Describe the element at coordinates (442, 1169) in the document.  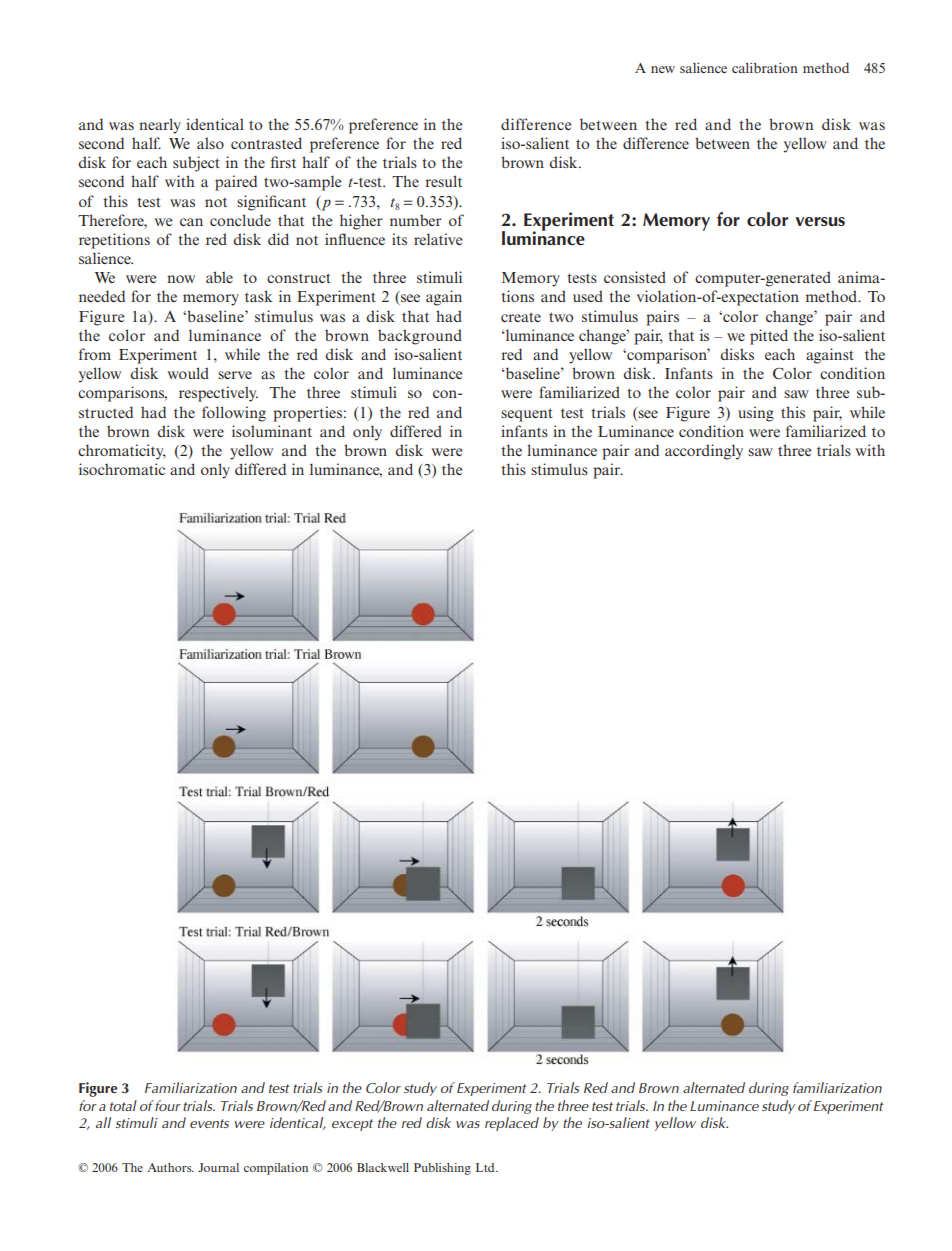
I see `Publishing` at that location.
